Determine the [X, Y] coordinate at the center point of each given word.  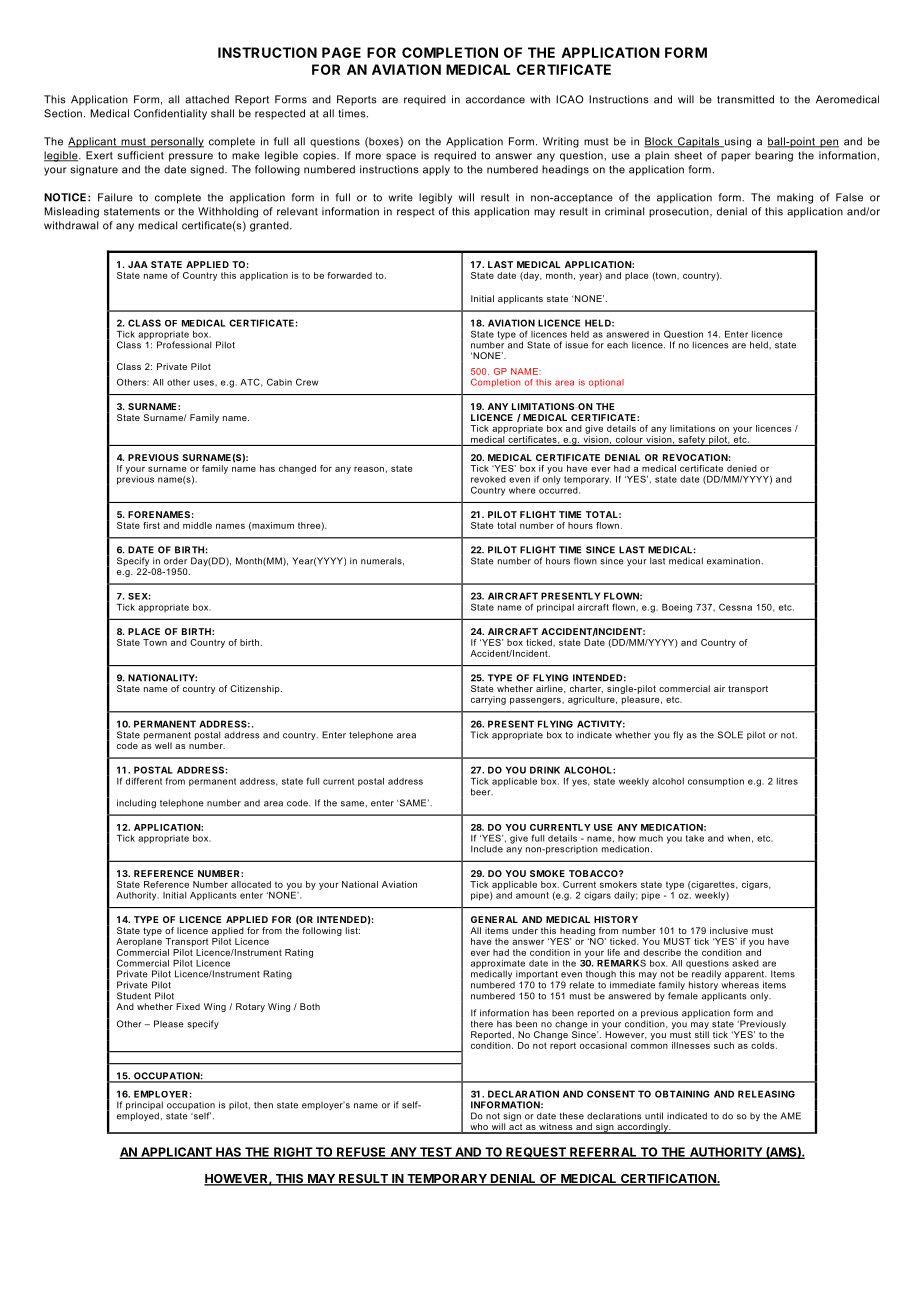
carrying [488, 700]
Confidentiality [170, 114]
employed [138, 1116]
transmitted [745, 99]
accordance [495, 99]
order [175, 561]
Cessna [735, 607]
